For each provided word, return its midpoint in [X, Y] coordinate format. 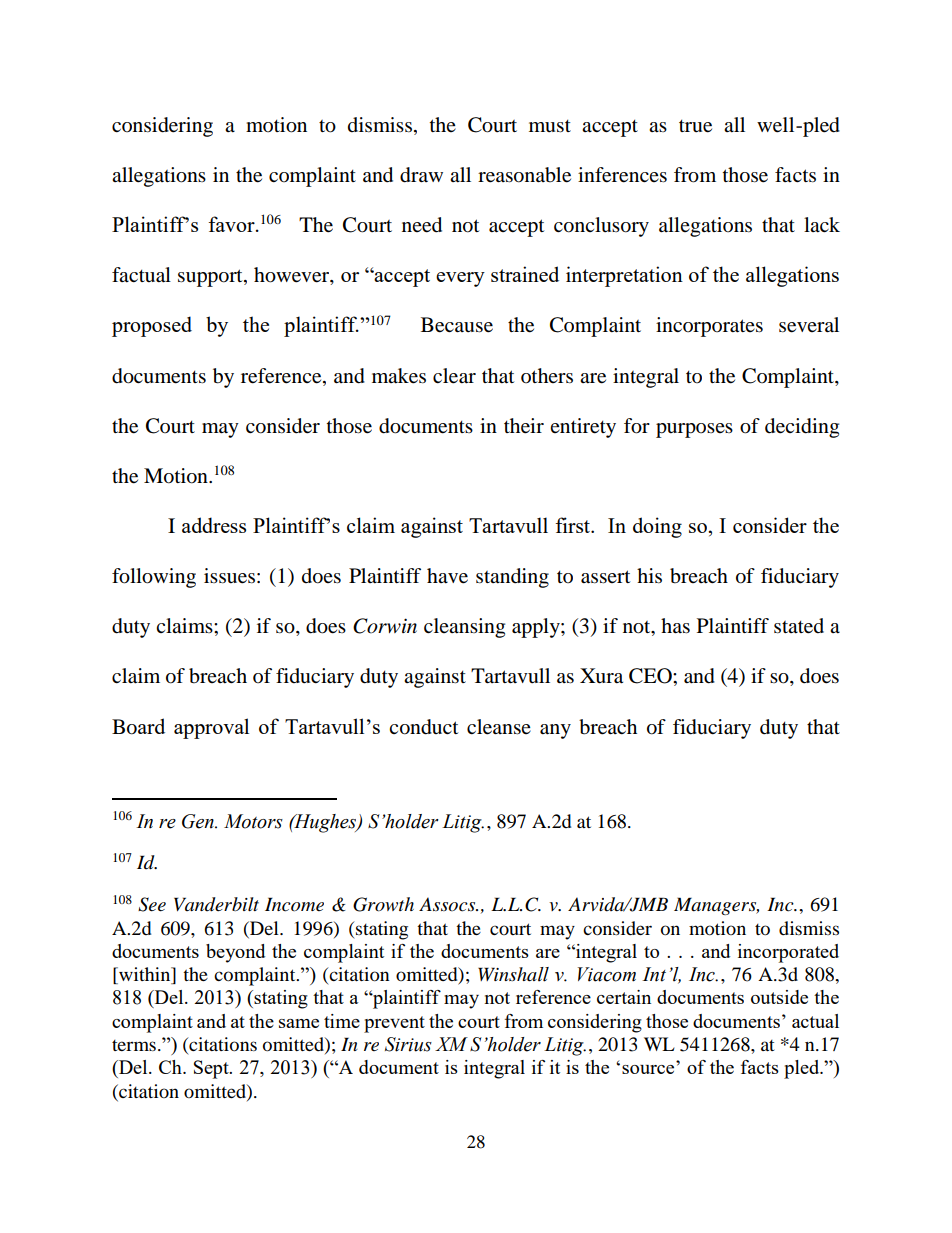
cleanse [499, 727]
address [214, 525]
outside [779, 997]
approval [211, 728]
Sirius [408, 1044]
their [524, 426]
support [211, 278]
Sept [212, 1069]
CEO [651, 676]
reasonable [524, 175]
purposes [694, 430]
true [695, 126]
